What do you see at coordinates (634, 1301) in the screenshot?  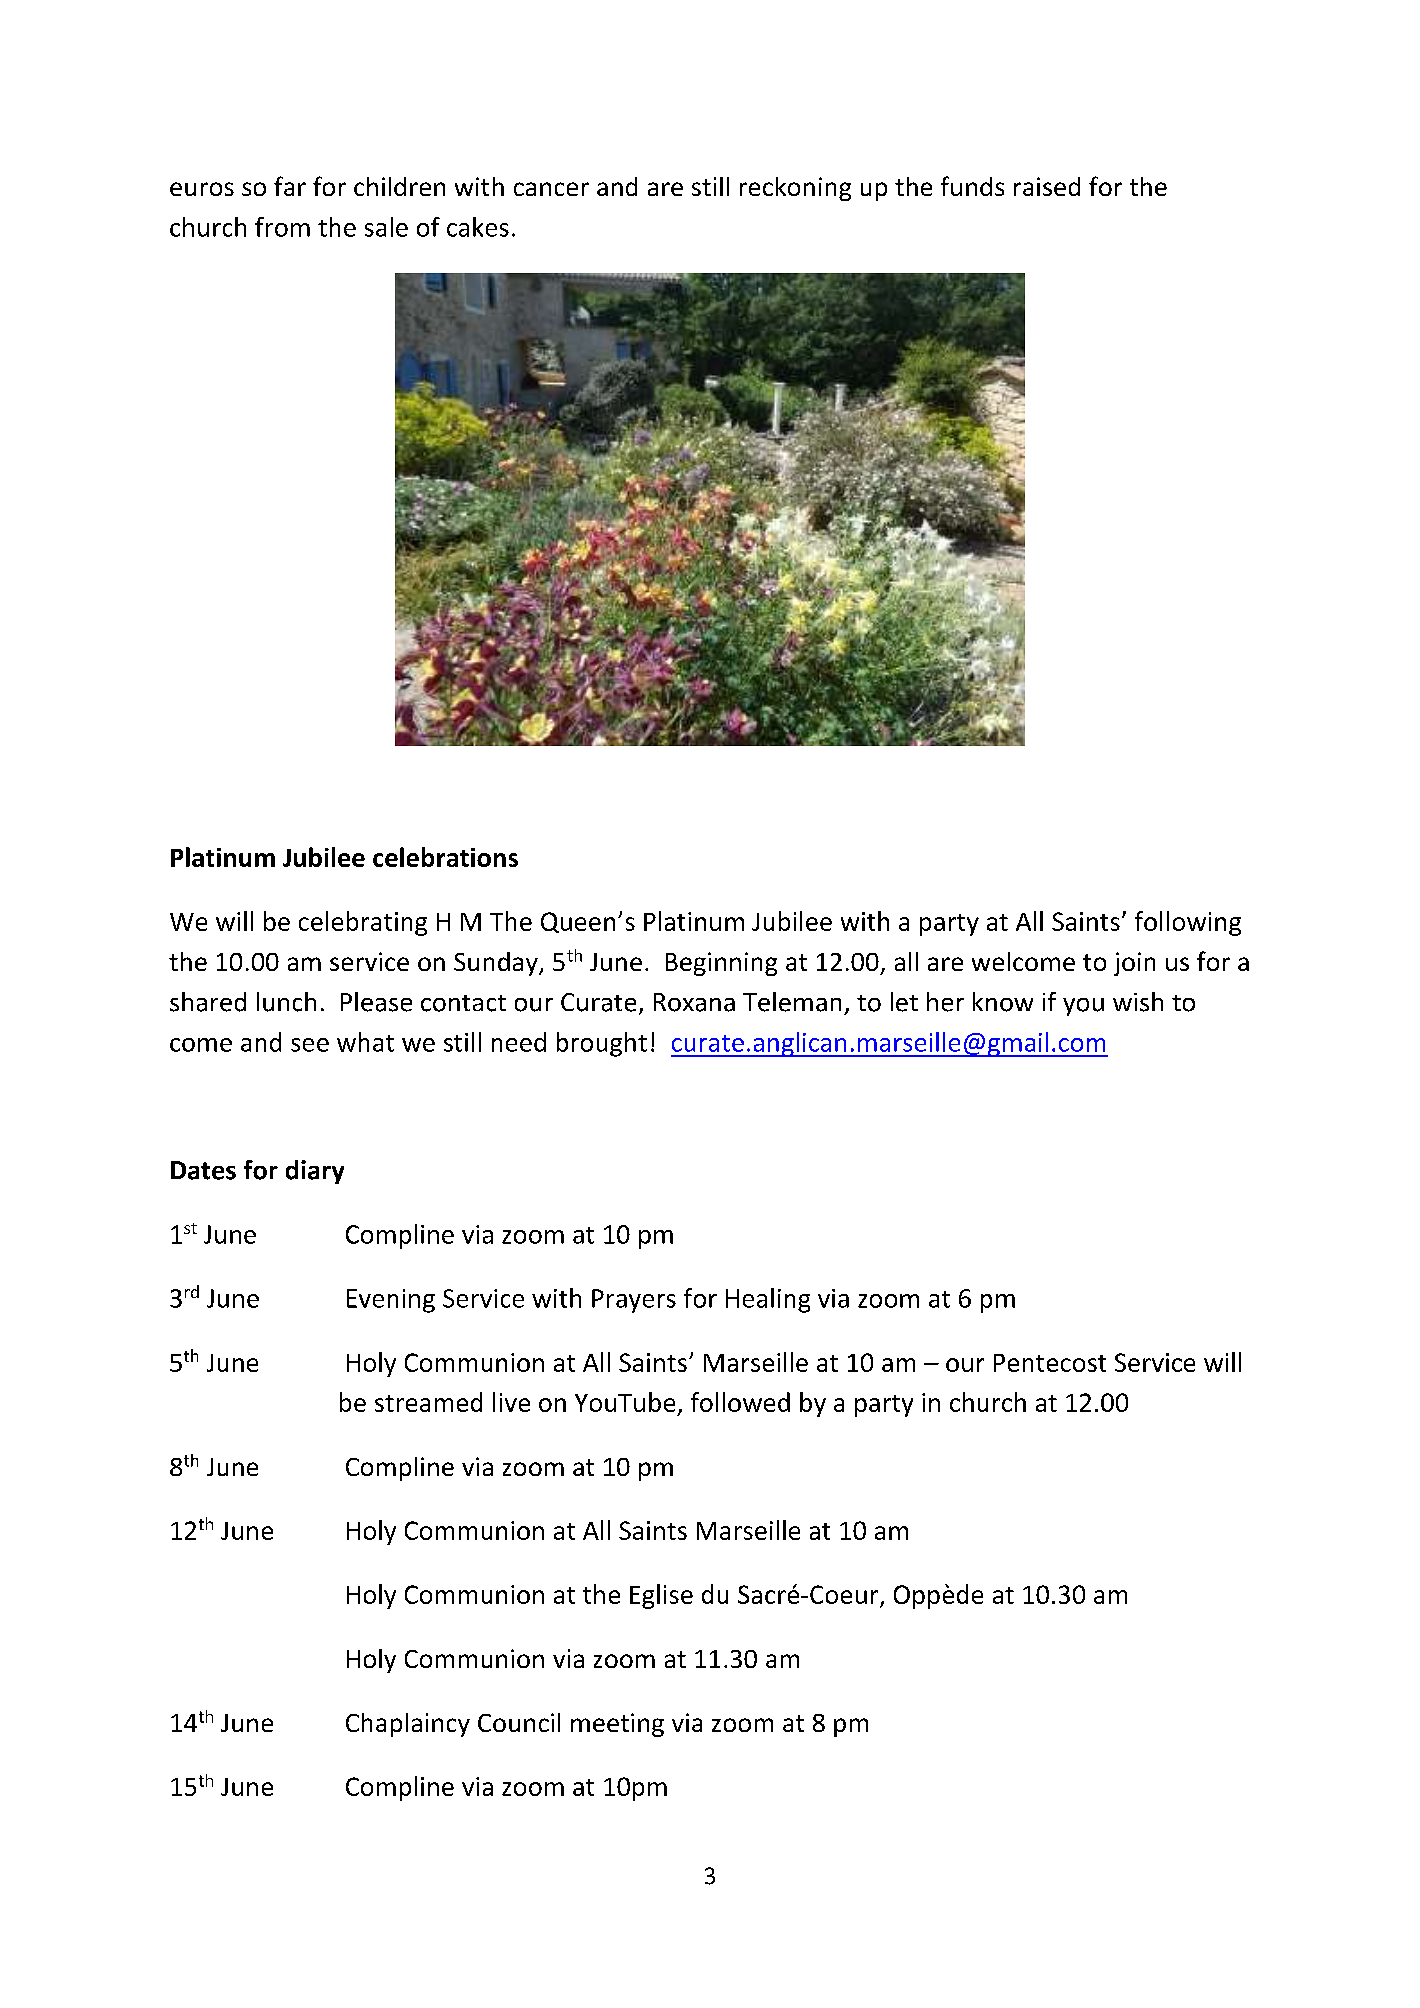 I see `Prayers` at bounding box center [634, 1301].
